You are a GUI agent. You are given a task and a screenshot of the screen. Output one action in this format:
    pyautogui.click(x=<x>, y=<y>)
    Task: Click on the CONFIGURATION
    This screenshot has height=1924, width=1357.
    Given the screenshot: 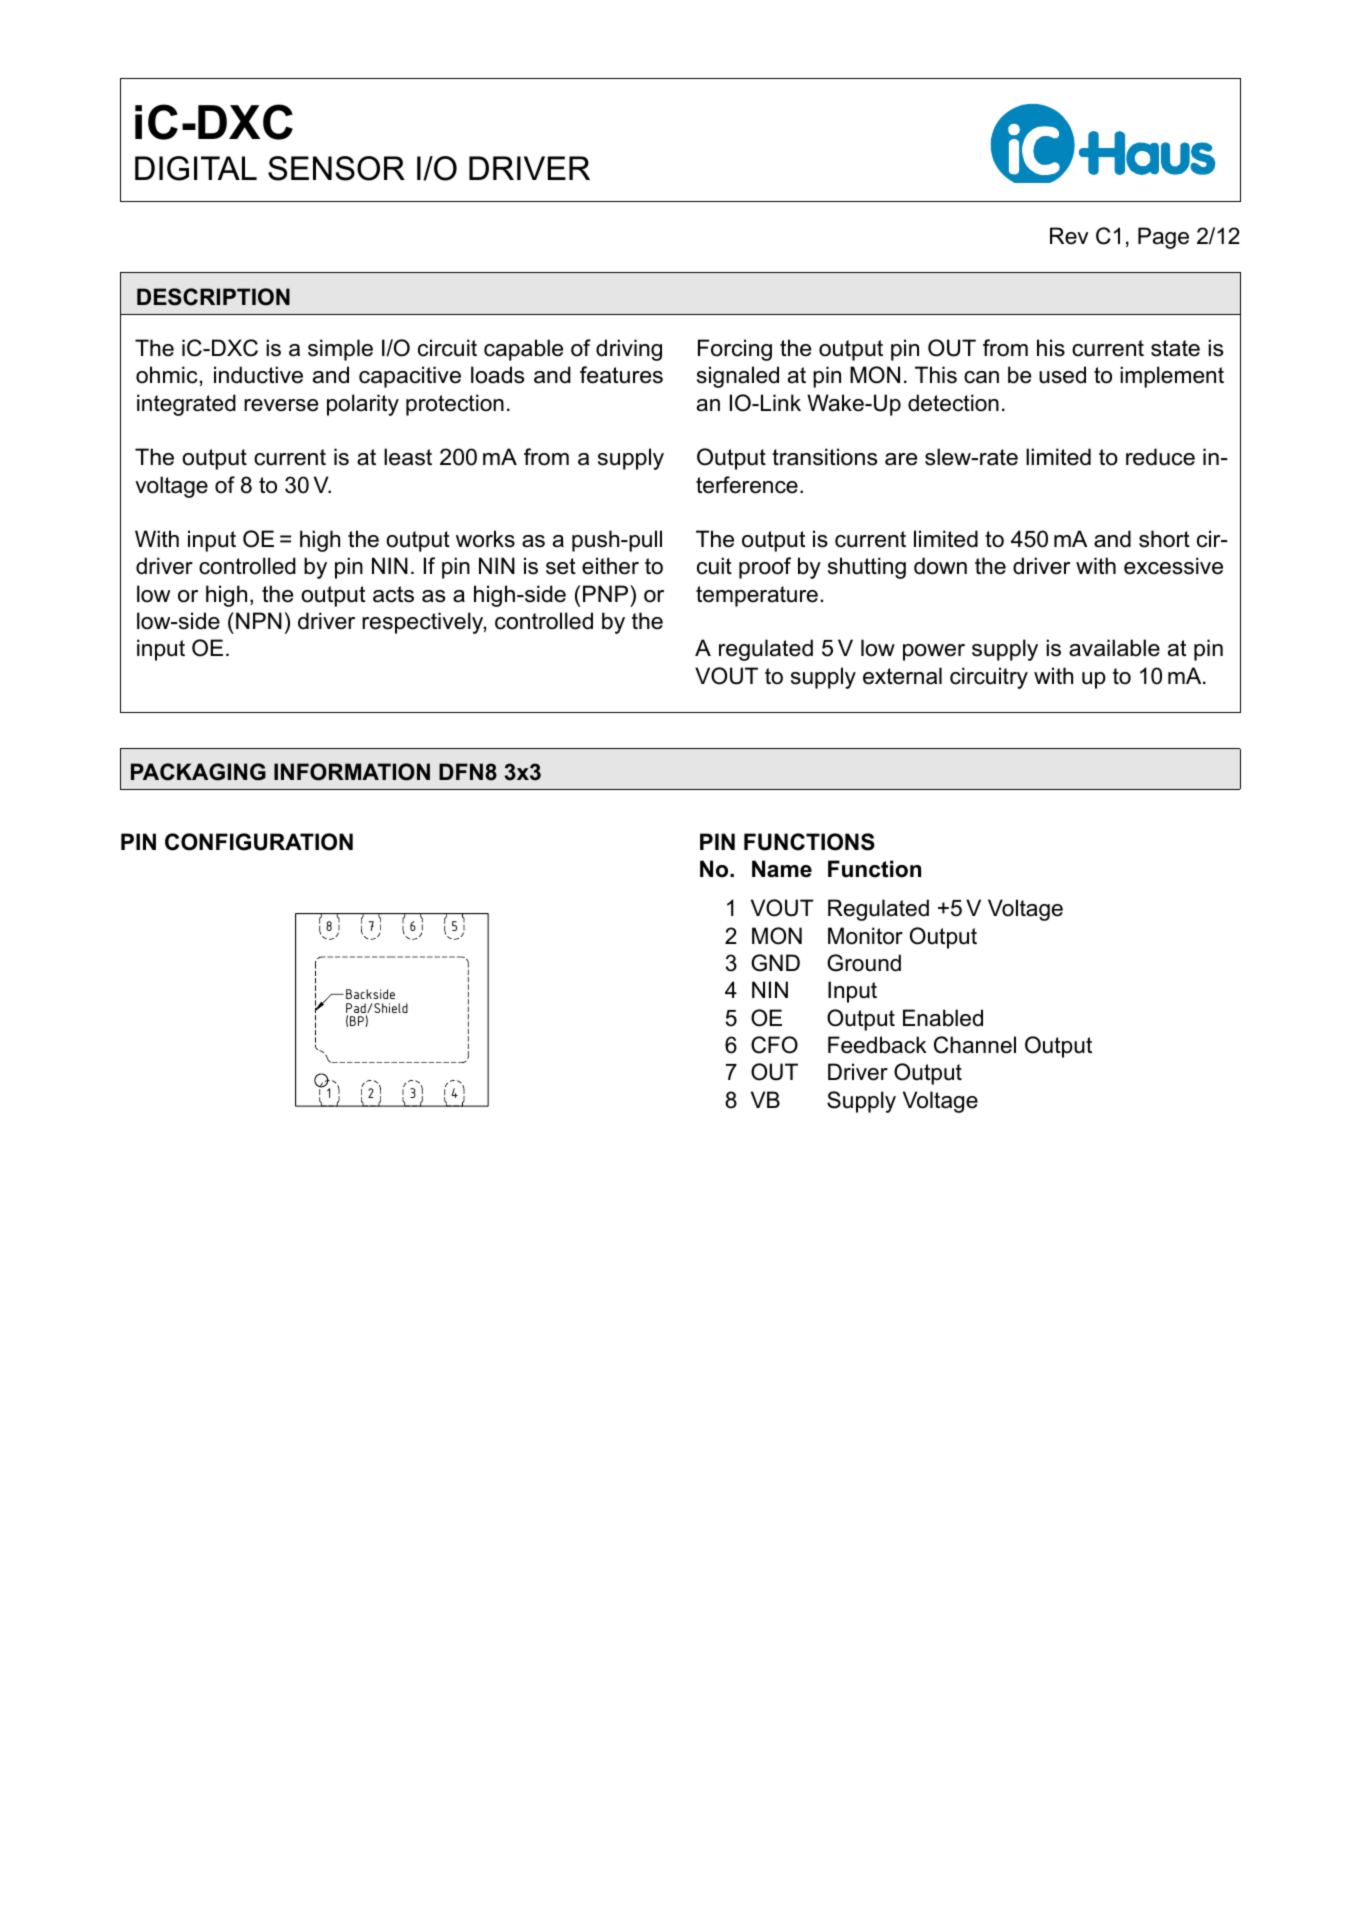 What is the action you would take?
    pyautogui.click(x=259, y=842)
